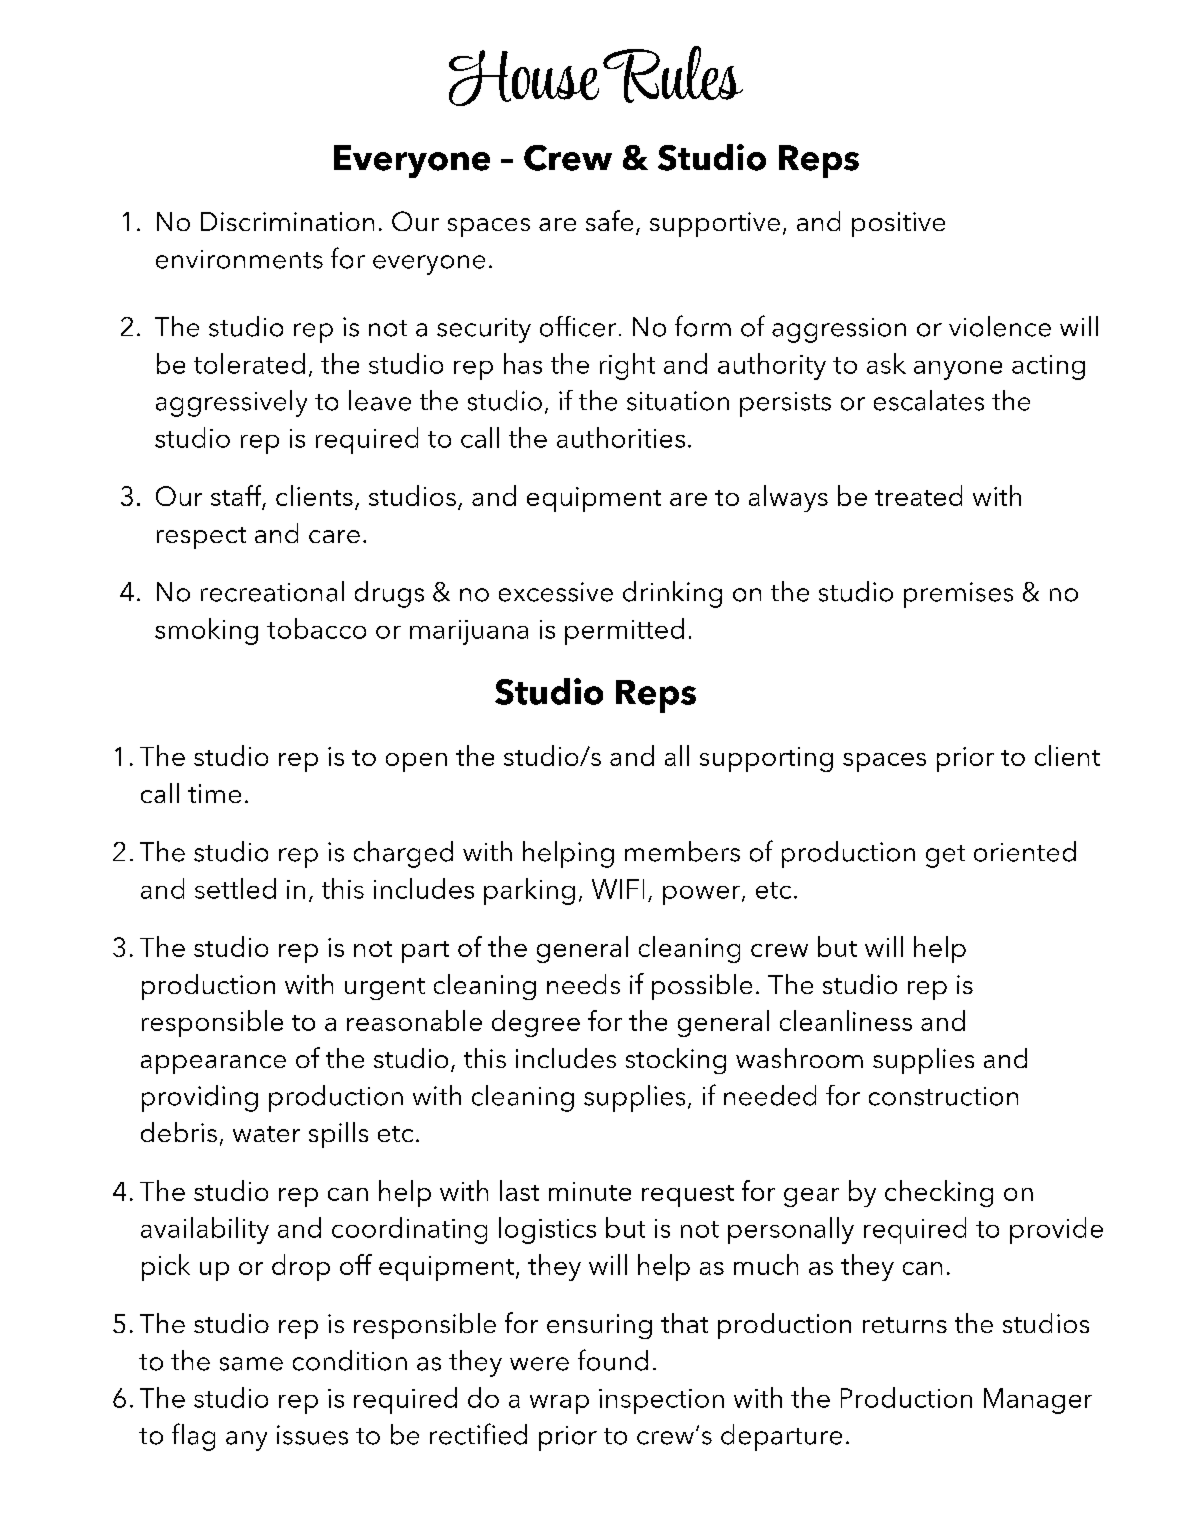 The height and width of the screenshot is (1537, 1188). I want to click on Discrimination, so click(287, 221).
